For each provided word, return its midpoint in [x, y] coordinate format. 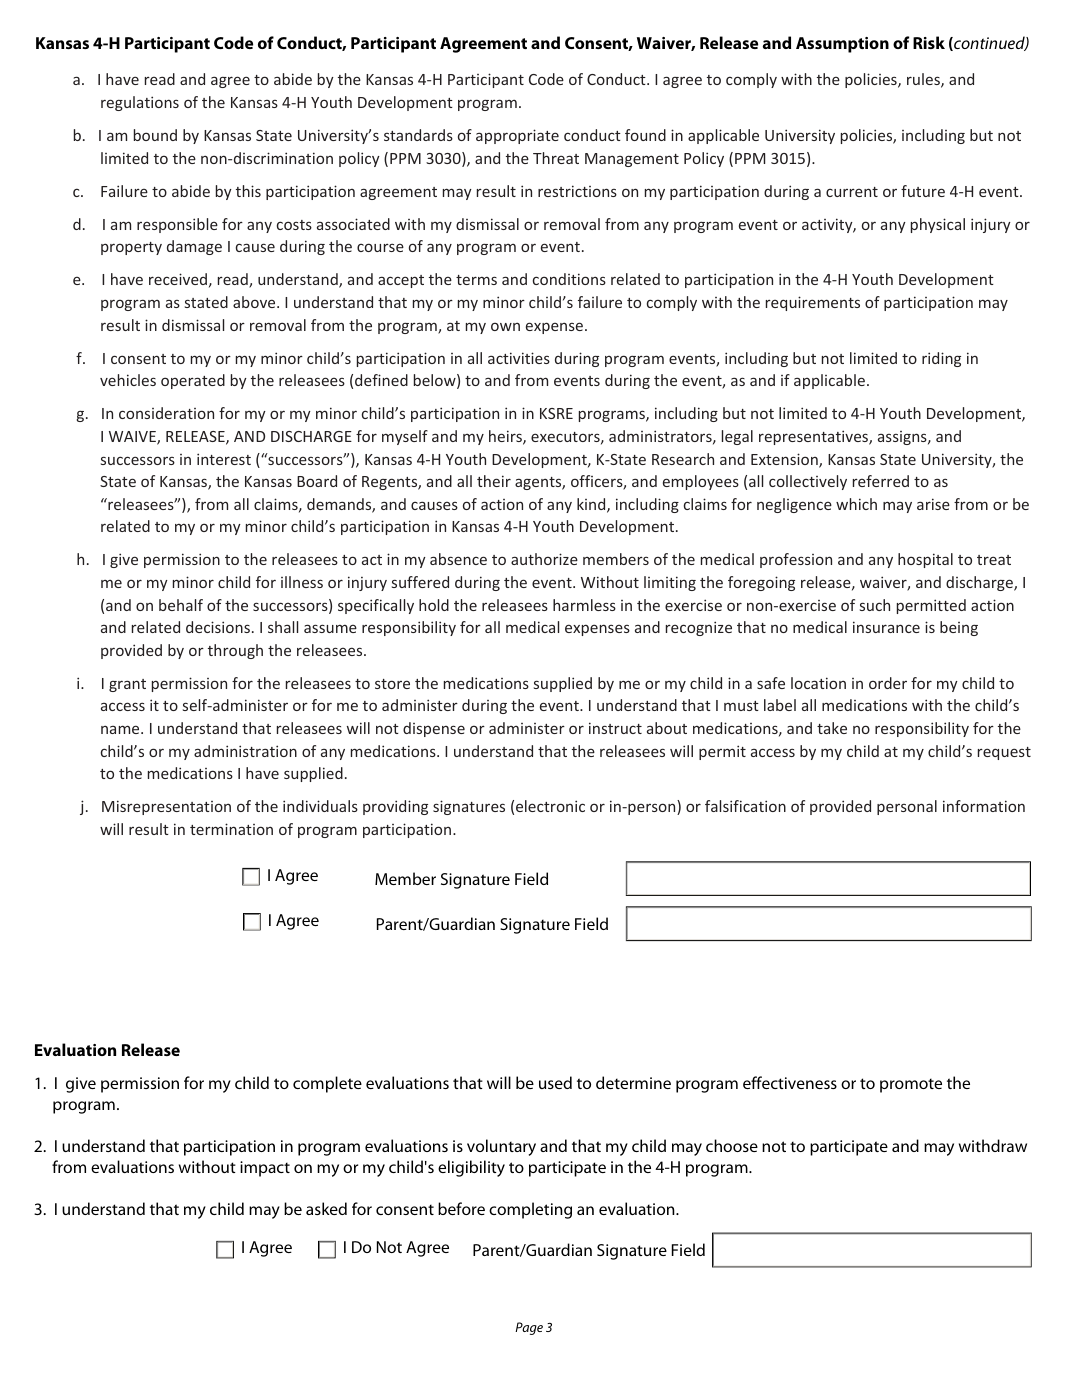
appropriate [517, 136]
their [494, 481]
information [984, 806]
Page [529, 1328]
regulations [140, 103]
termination [231, 829]
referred [881, 481]
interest [224, 459]
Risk [929, 42]
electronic [550, 806]
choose [732, 1145]
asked [326, 1208]
